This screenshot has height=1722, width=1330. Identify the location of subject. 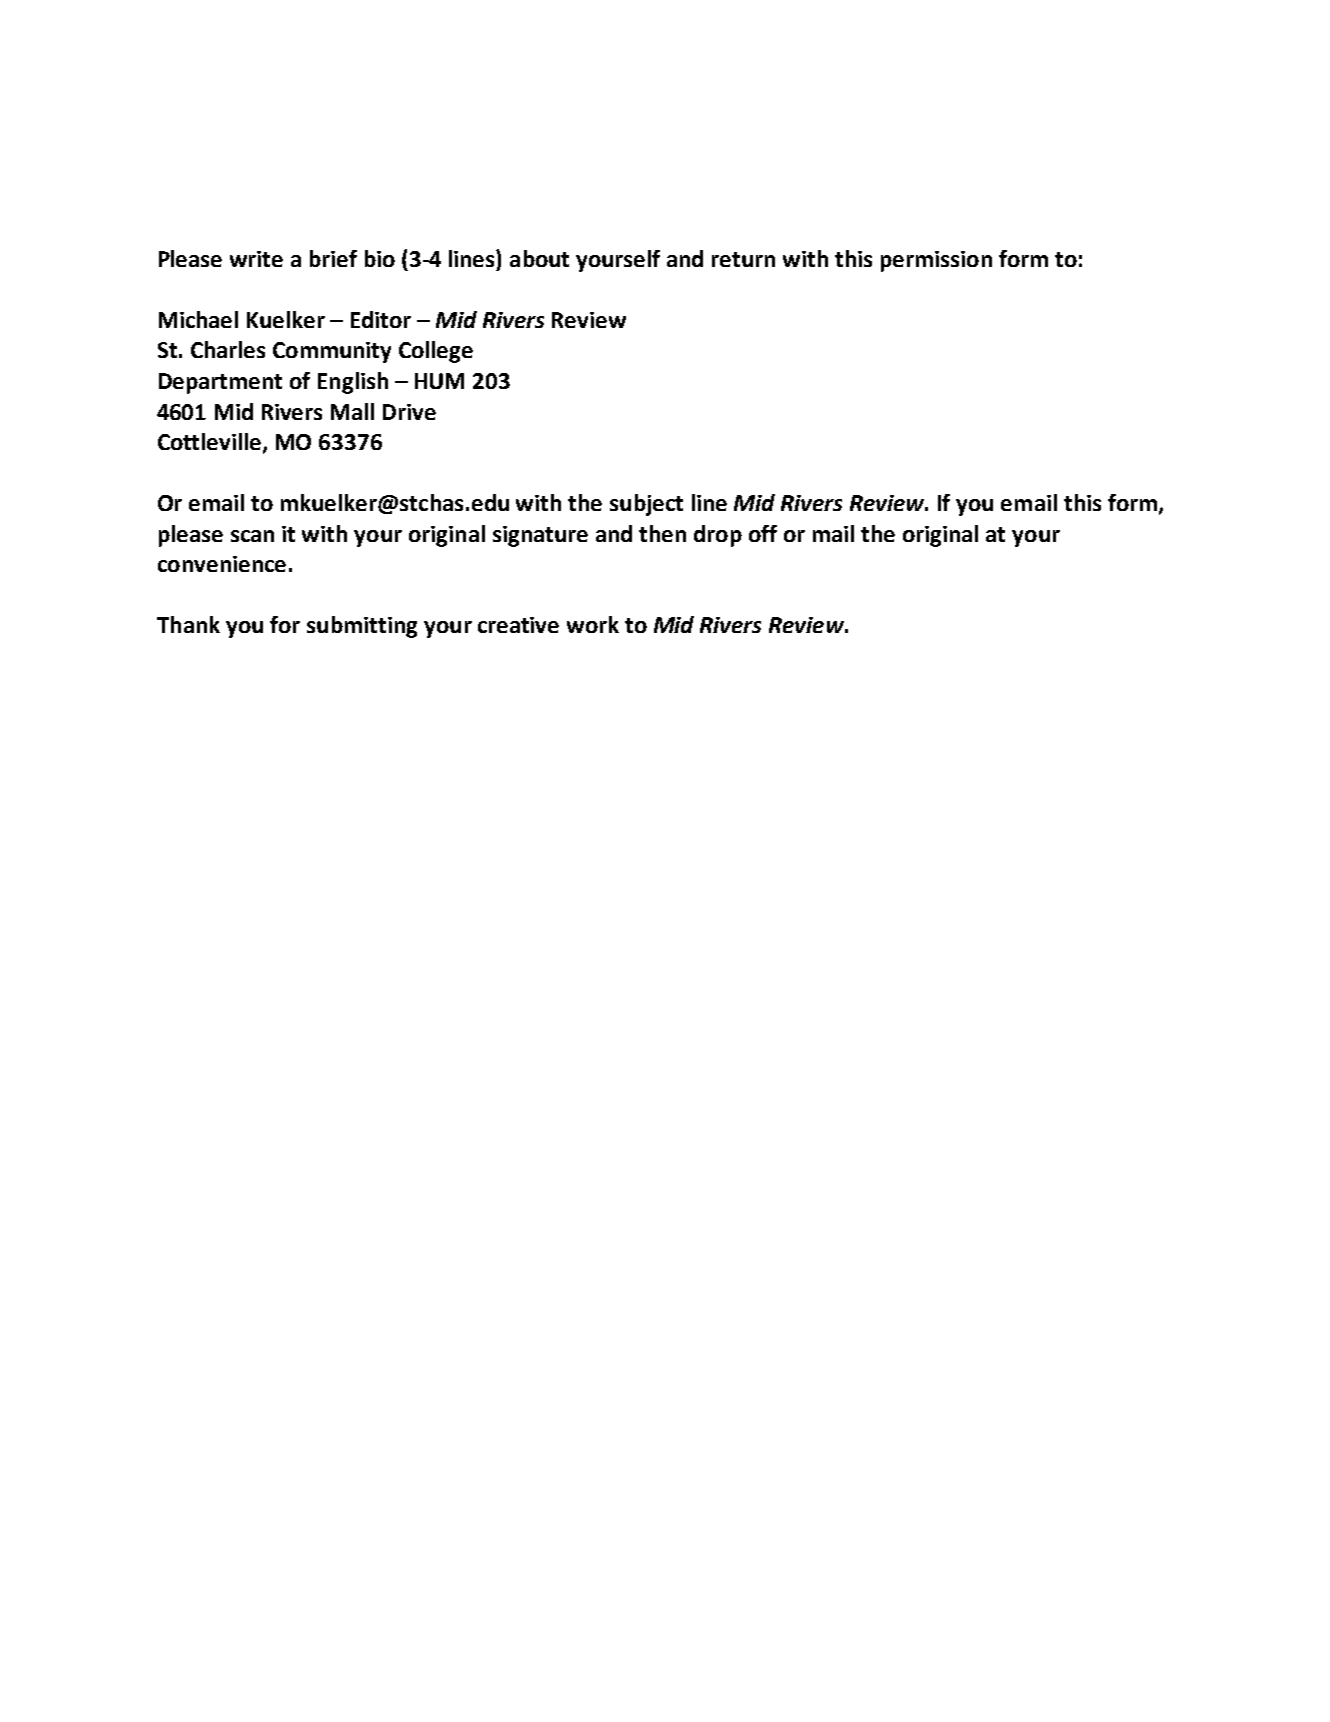
(646, 505).
